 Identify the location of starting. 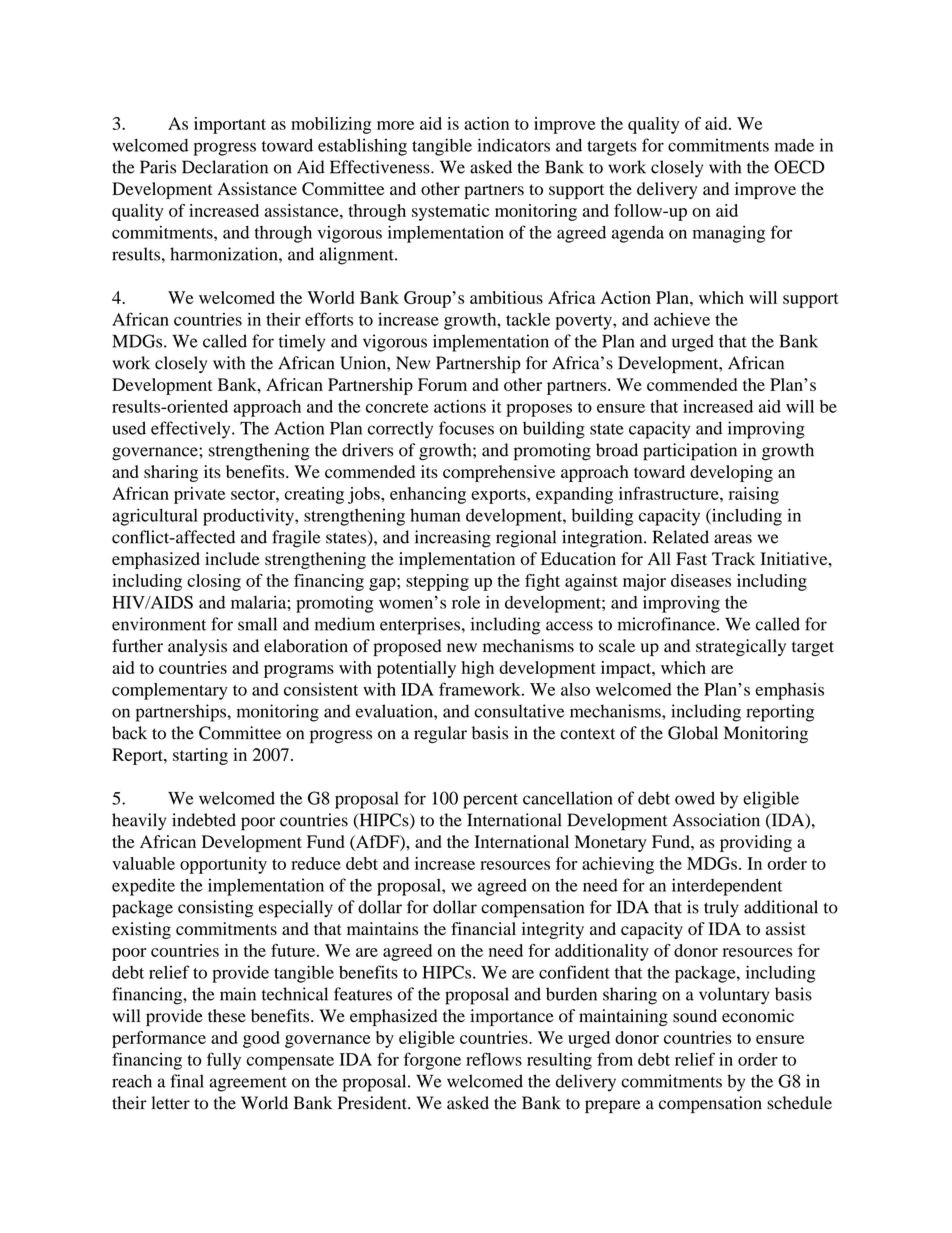
(200, 756).
